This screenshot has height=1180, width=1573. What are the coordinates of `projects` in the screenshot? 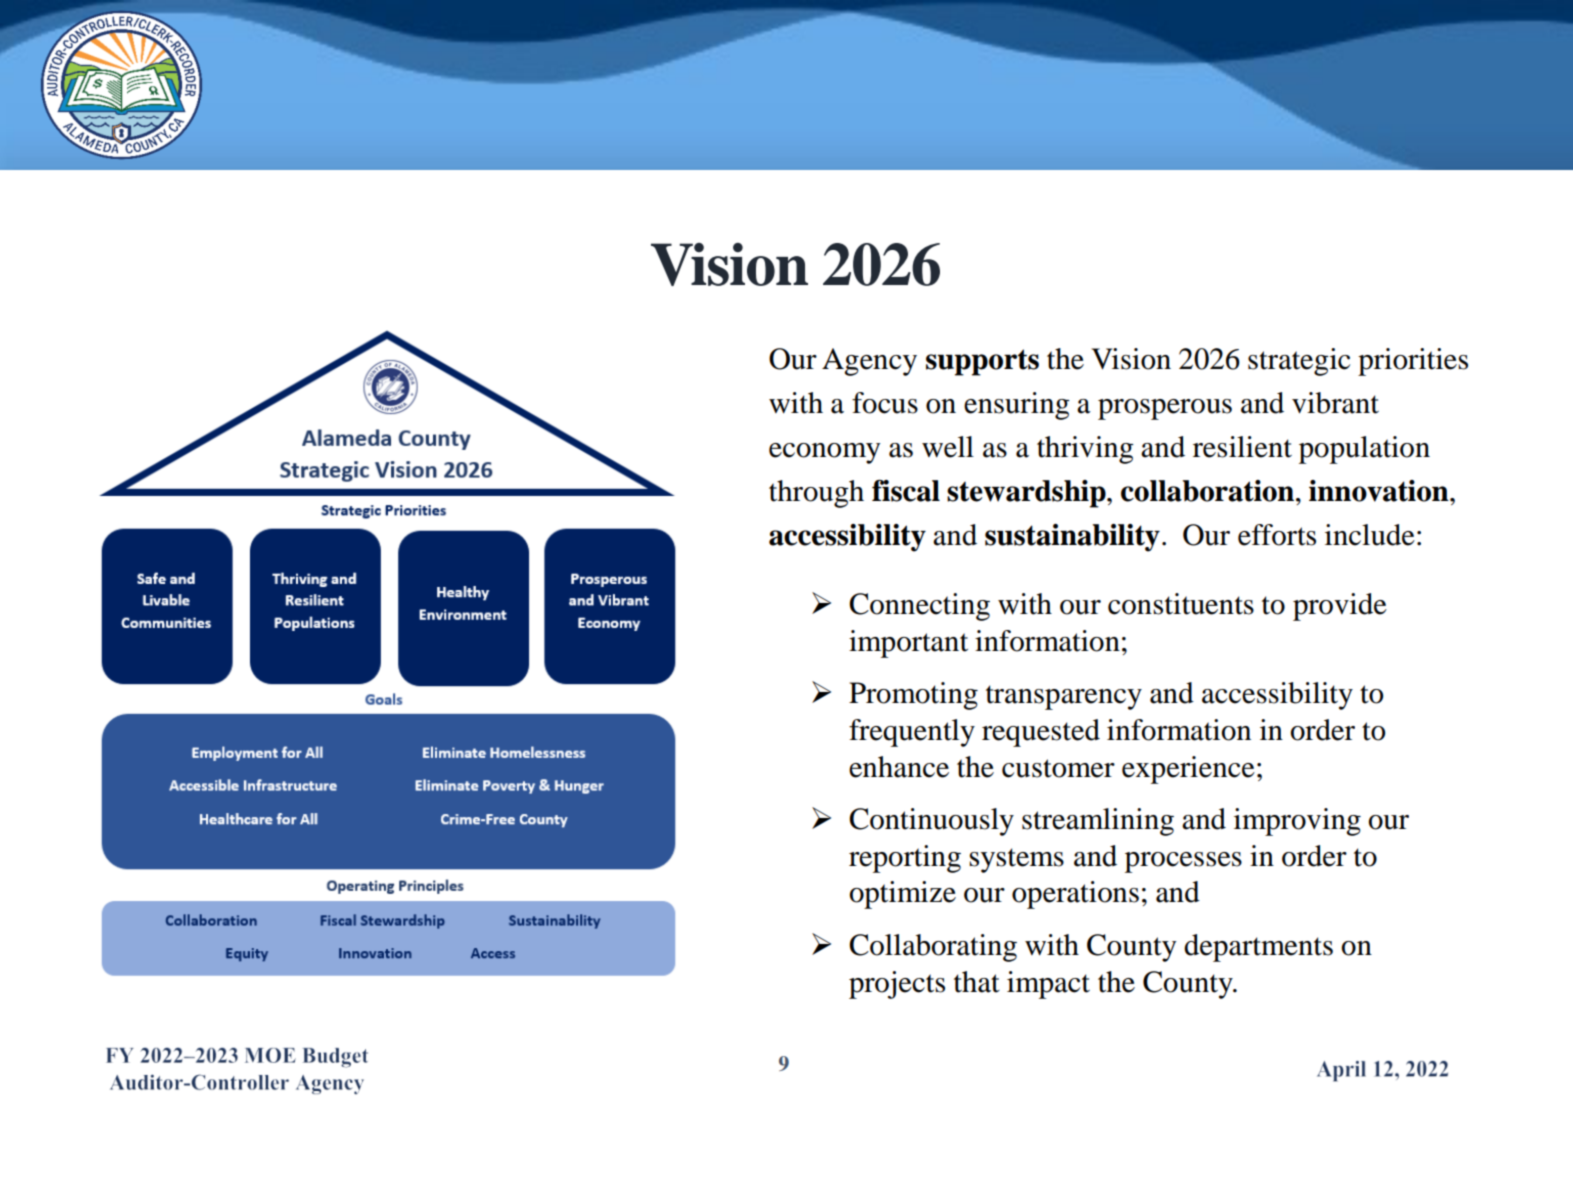 It's located at (897, 985).
